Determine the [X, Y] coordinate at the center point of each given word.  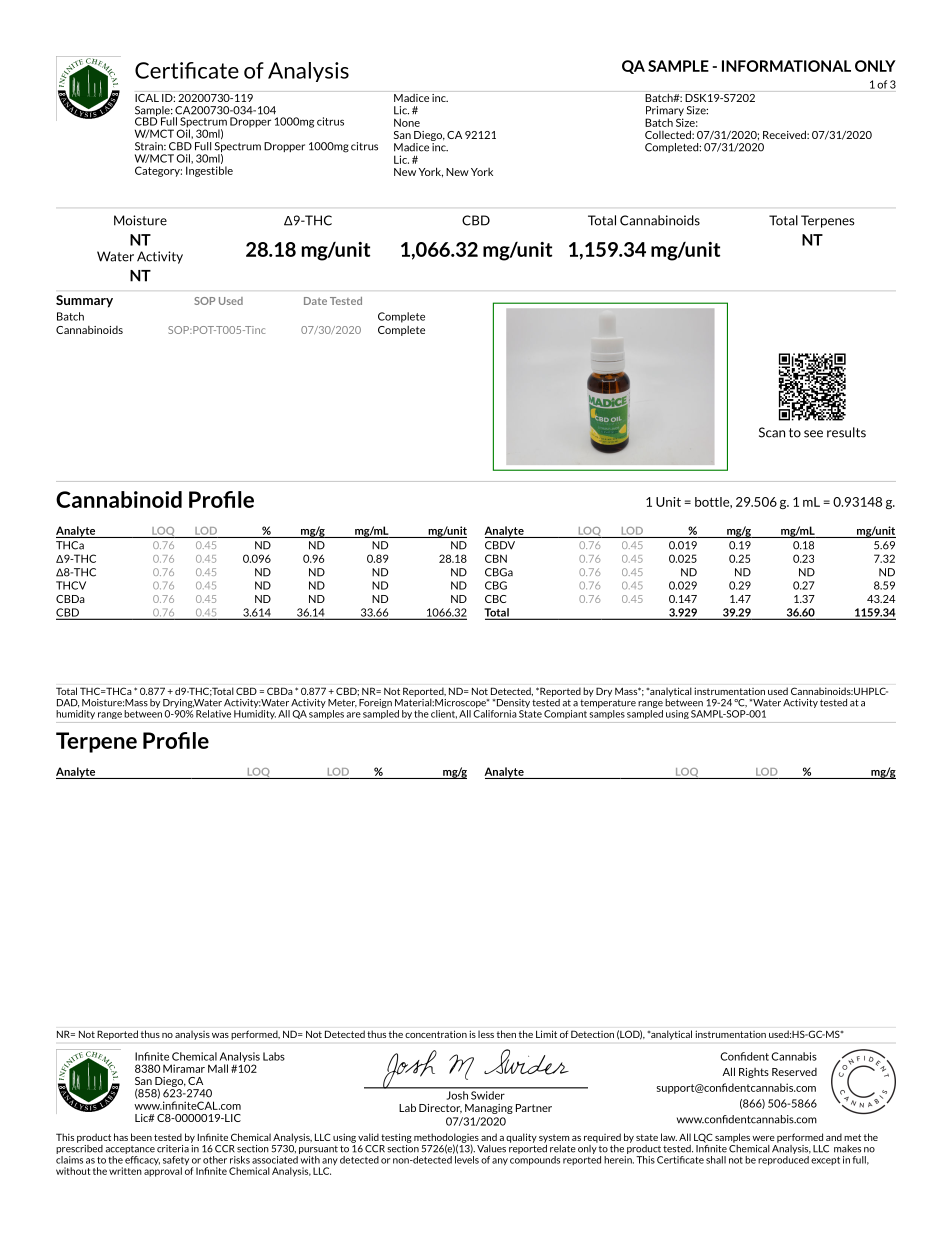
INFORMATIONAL [786, 66]
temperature [608, 703]
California [495, 712]
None [407, 122]
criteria [173, 1149]
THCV [71, 585]
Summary [84, 301]
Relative [213, 714]
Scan [772, 432]
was [220, 1035]
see [813, 434]
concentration [436, 1034]
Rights [754, 1073]
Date [315, 301]
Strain [150, 146]
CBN [496, 558]
